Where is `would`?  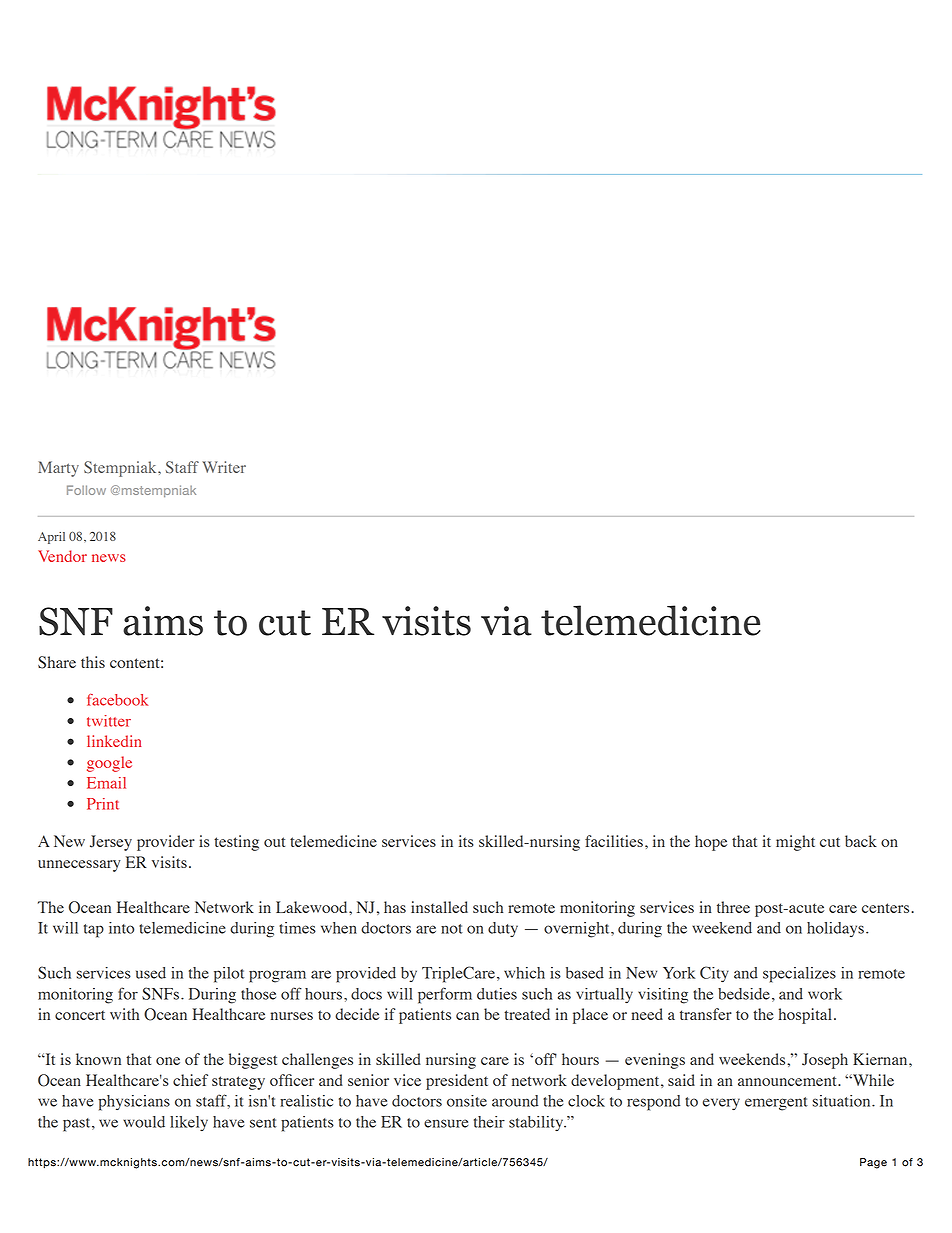 would is located at coordinates (144, 1122).
